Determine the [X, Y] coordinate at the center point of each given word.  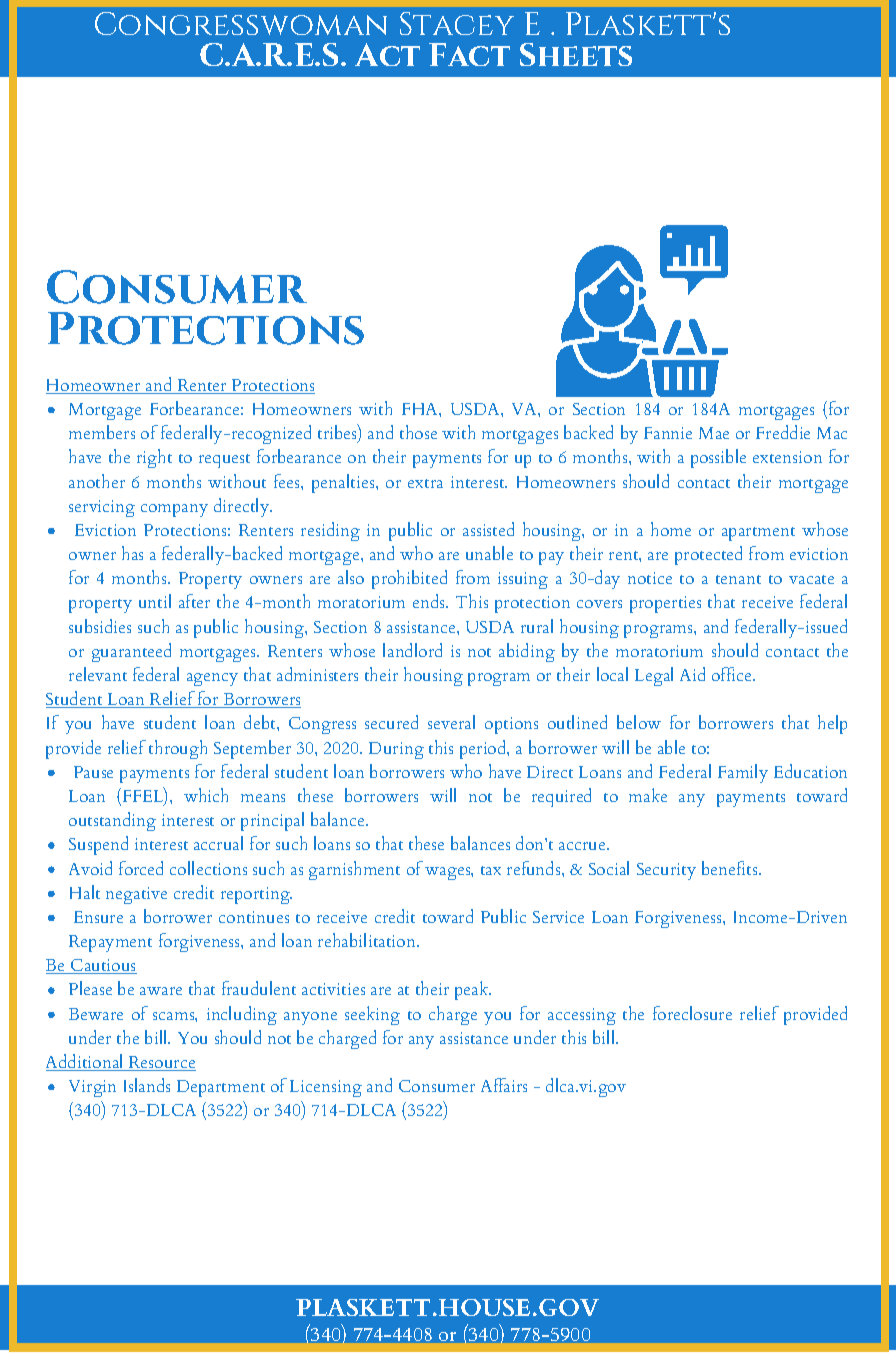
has [132, 553]
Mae [714, 433]
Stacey [457, 23]
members [102, 432]
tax [491, 870]
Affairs [504, 1085]
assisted [488, 529]
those [418, 432]
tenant [738, 579]
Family [743, 773]
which [206, 795]
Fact [469, 54]
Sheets [576, 54]
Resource [161, 1063]
